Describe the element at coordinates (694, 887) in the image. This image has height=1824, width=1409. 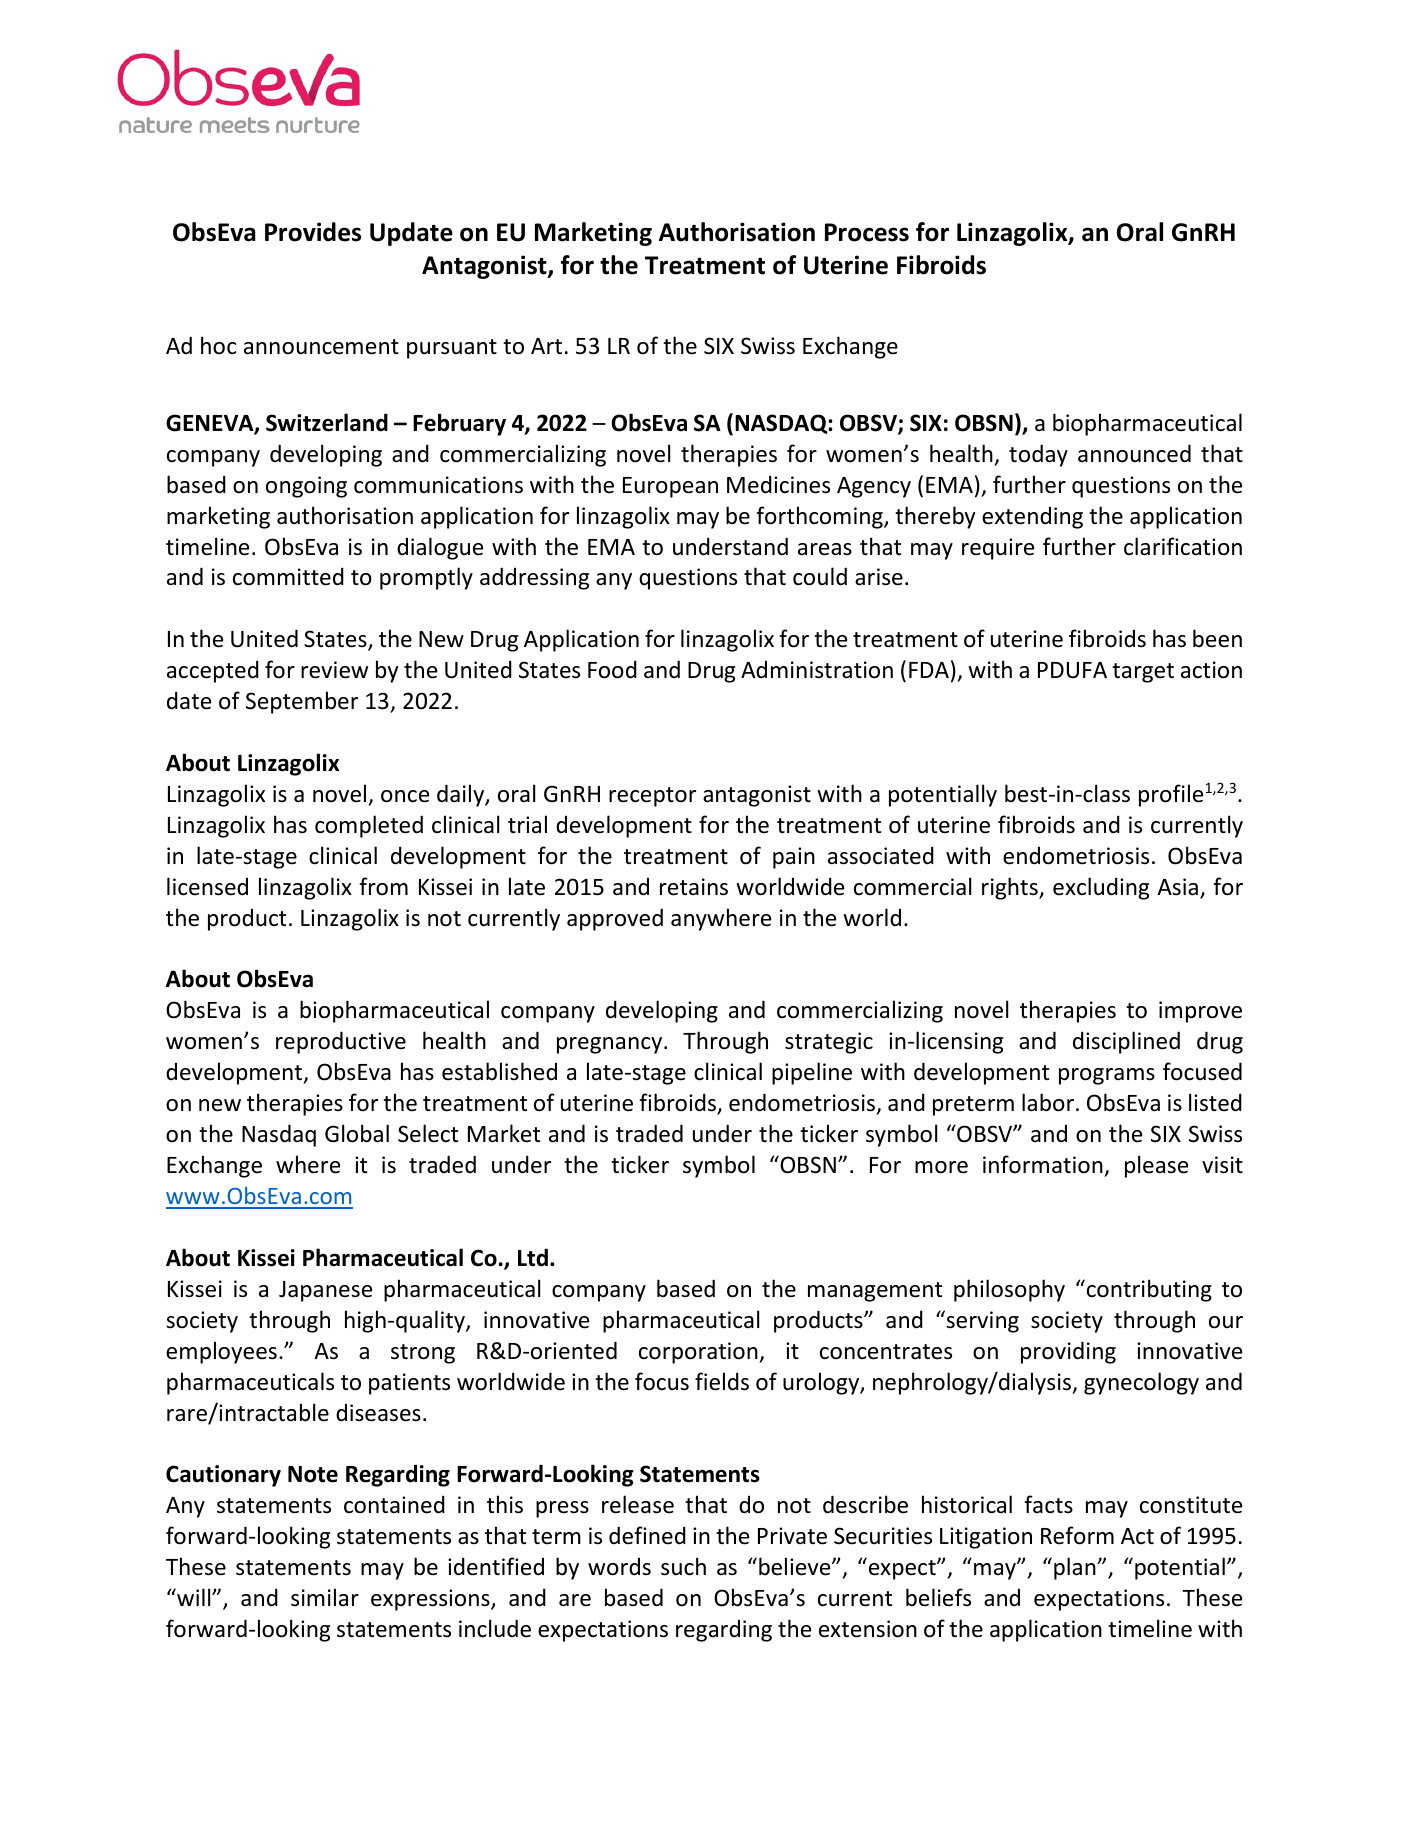
I see `retains` at that location.
